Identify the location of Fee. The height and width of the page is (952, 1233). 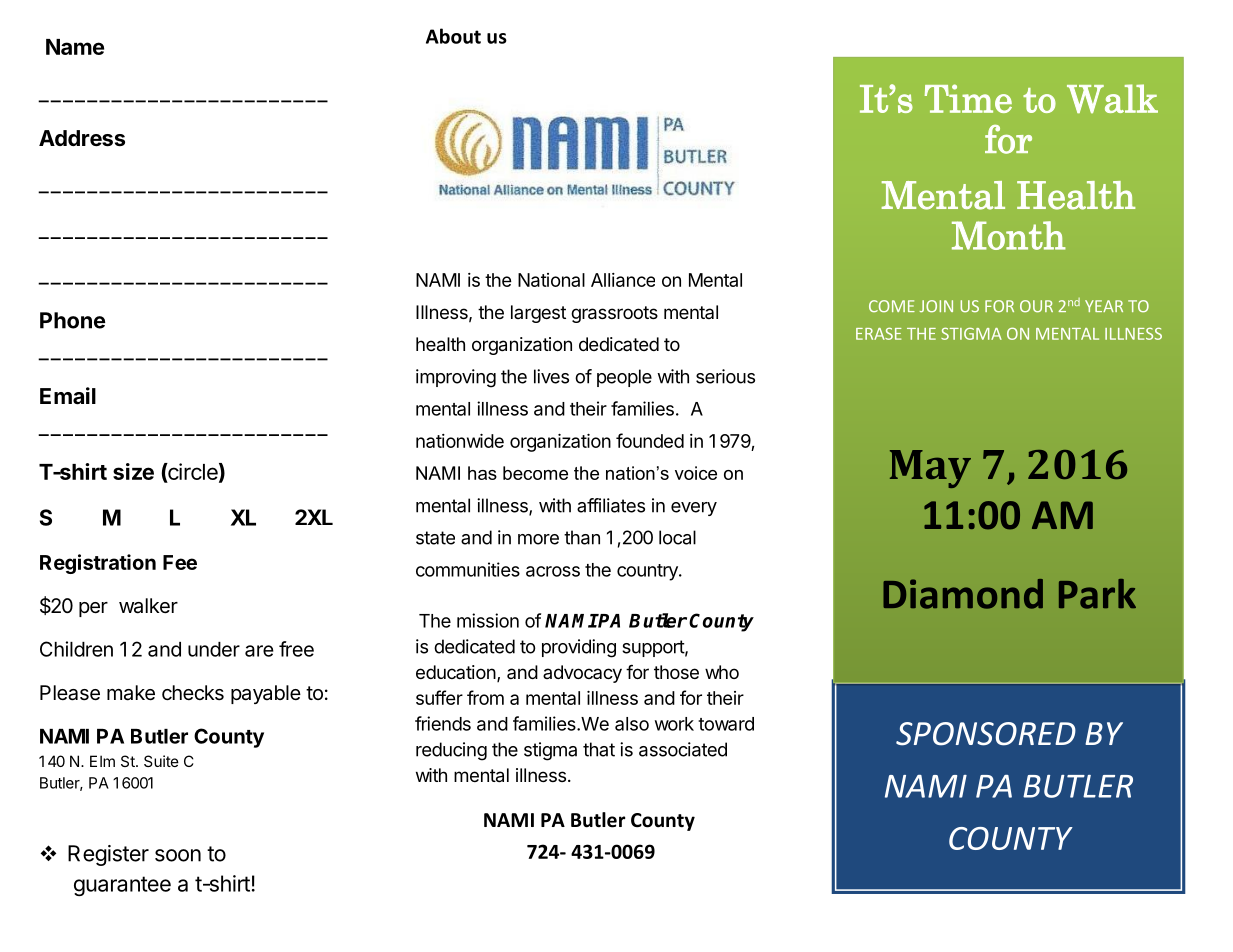
(180, 562).
